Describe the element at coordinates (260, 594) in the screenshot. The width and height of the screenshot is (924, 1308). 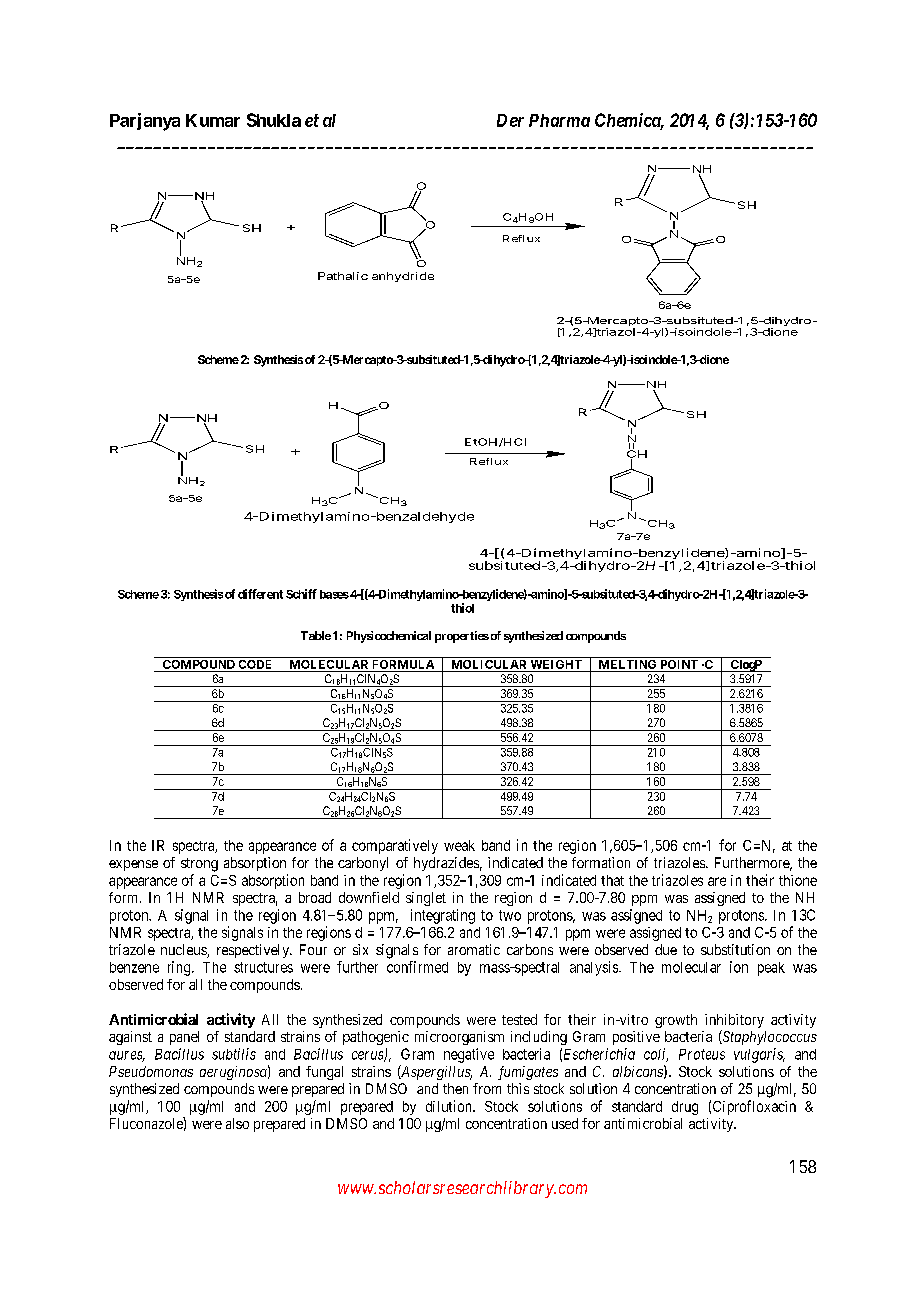
I see `different` at that location.
